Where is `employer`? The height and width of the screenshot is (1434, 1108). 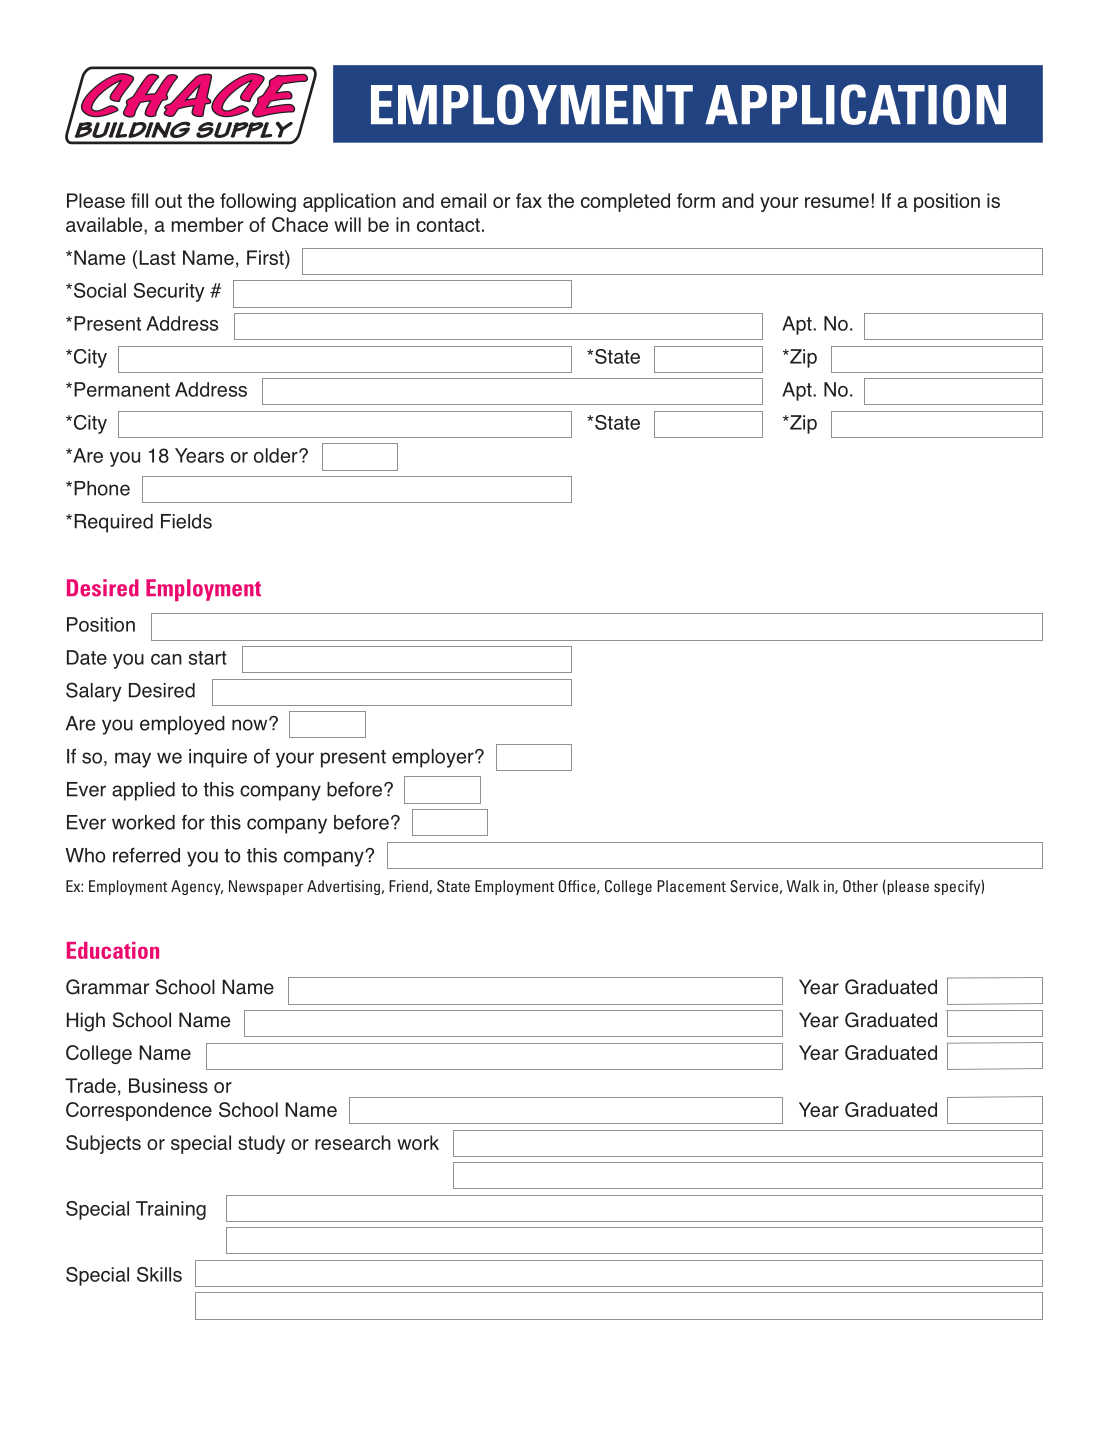
employer is located at coordinates (434, 758).
